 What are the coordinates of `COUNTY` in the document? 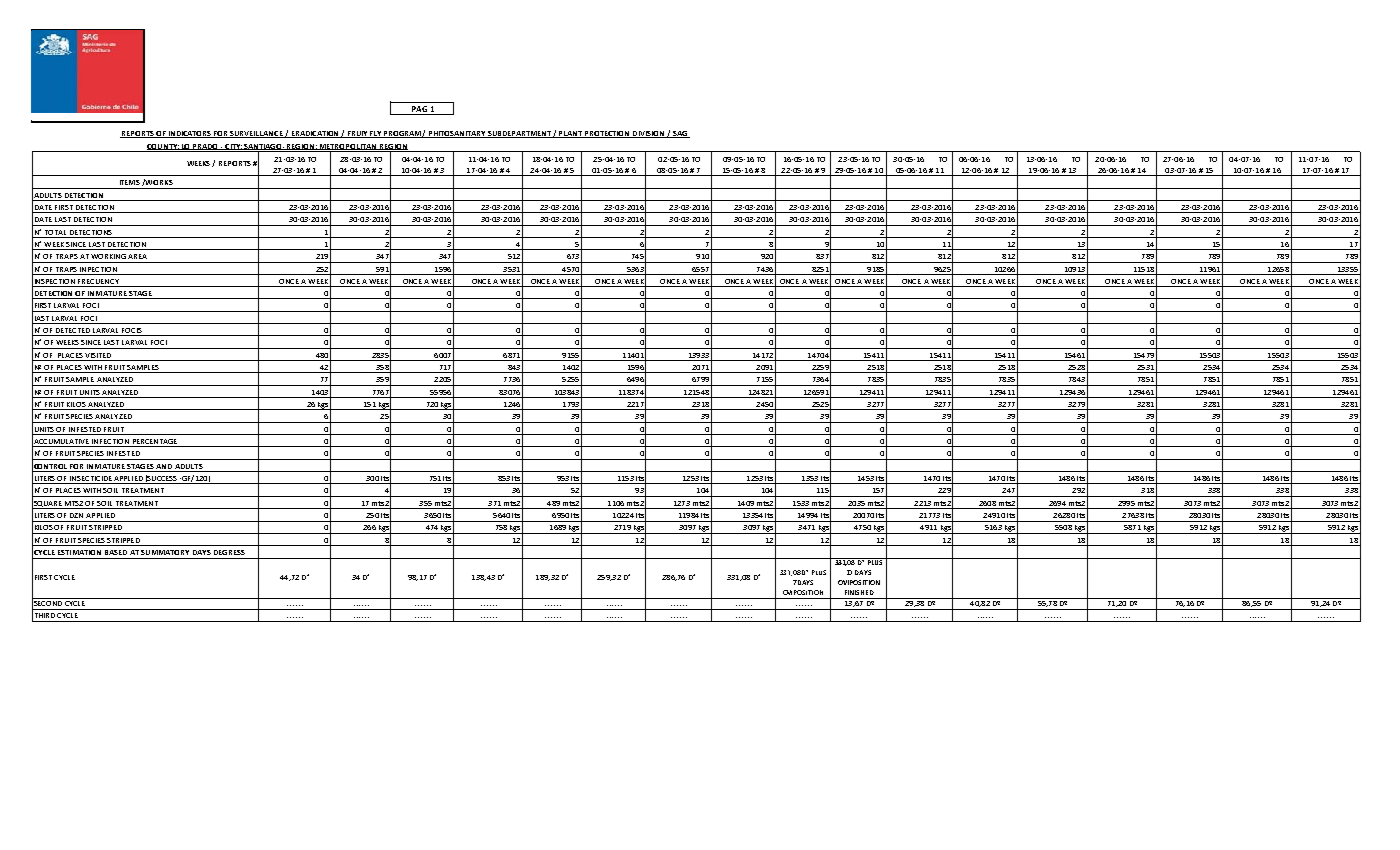 It's located at (163, 147).
